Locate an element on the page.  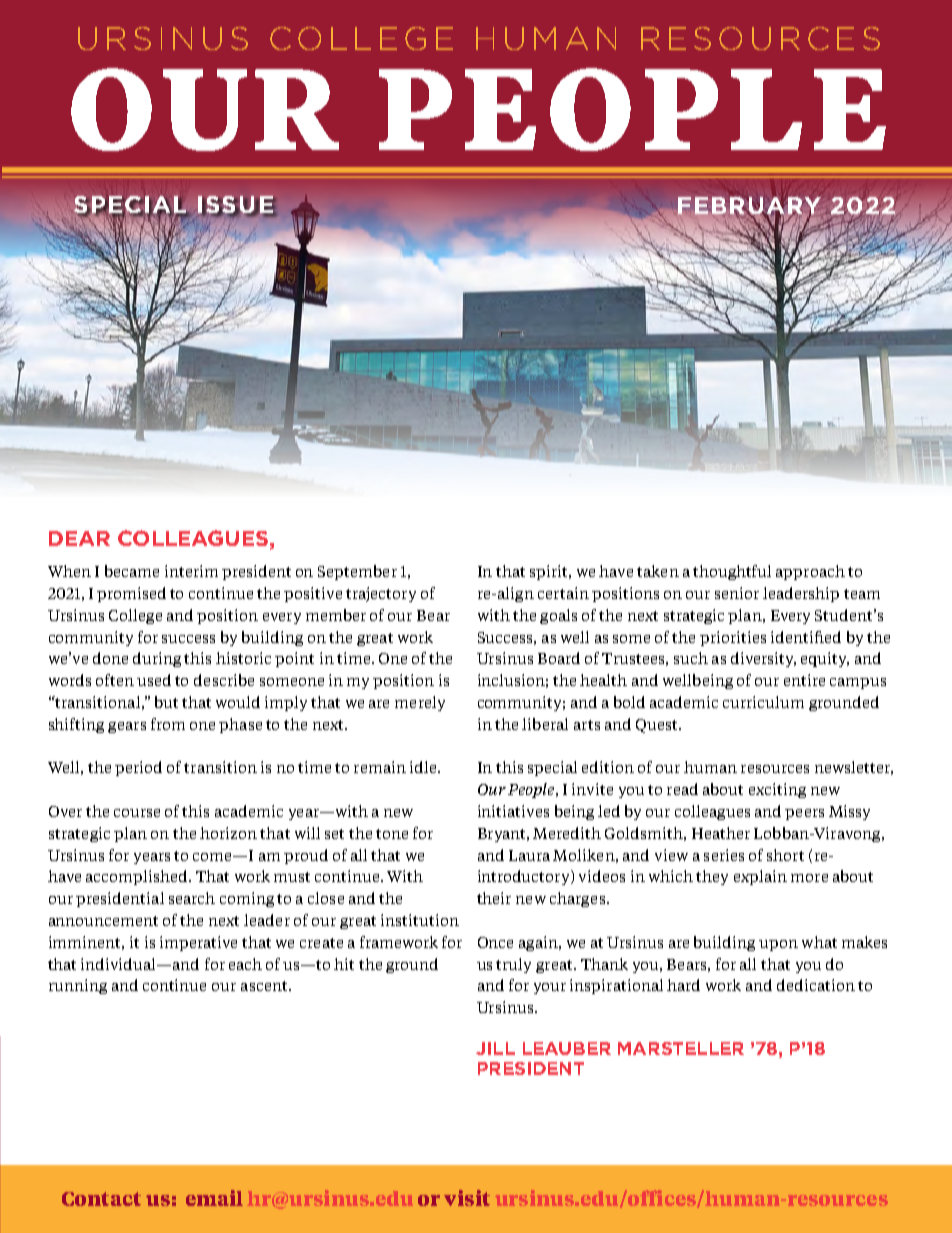
visit is located at coordinates (467, 1198).
